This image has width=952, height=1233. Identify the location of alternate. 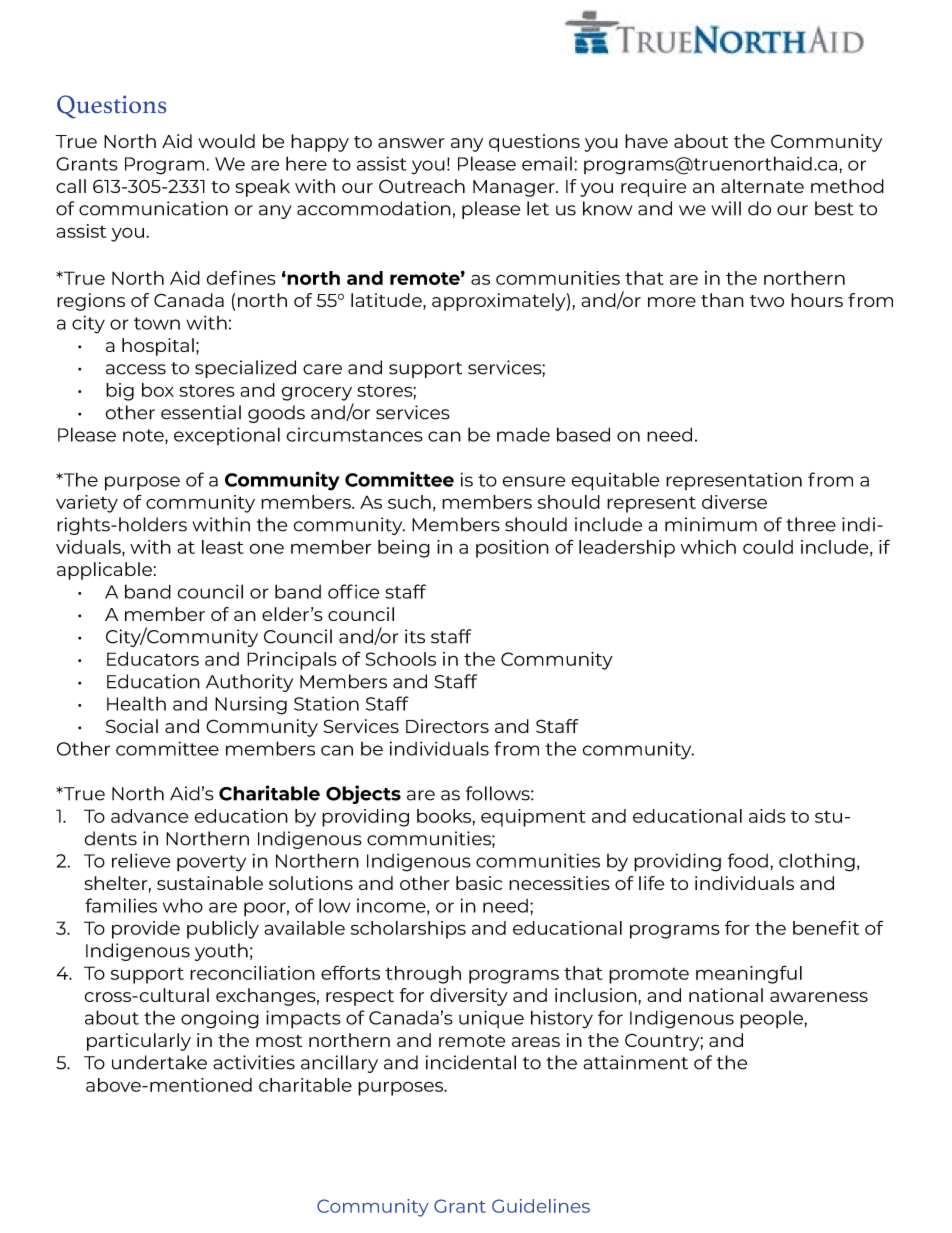
(762, 186).
